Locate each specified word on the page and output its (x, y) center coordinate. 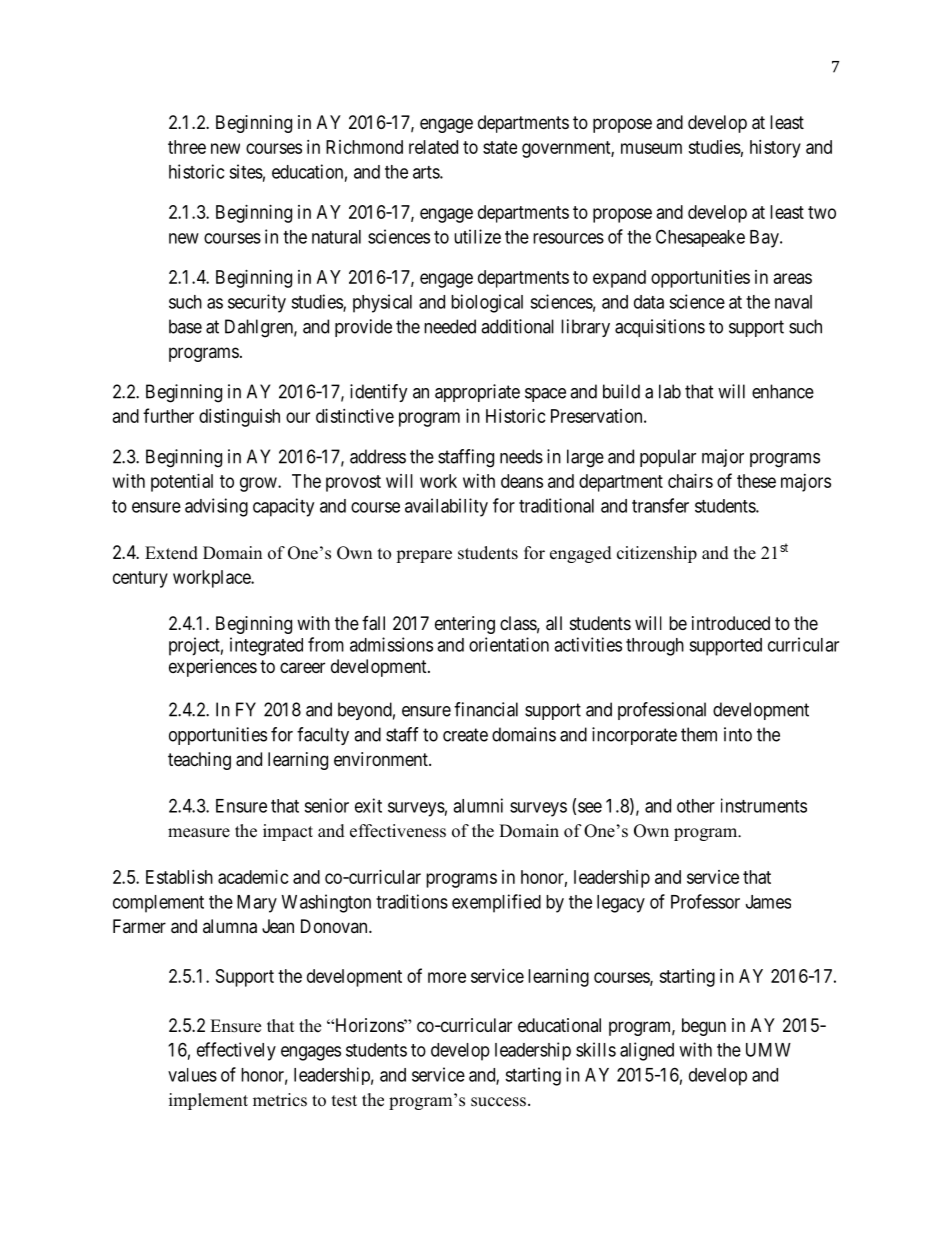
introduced (731, 623)
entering (465, 625)
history (775, 149)
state (500, 147)
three (187, 147)
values (192, 1075)
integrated (266, 646)
